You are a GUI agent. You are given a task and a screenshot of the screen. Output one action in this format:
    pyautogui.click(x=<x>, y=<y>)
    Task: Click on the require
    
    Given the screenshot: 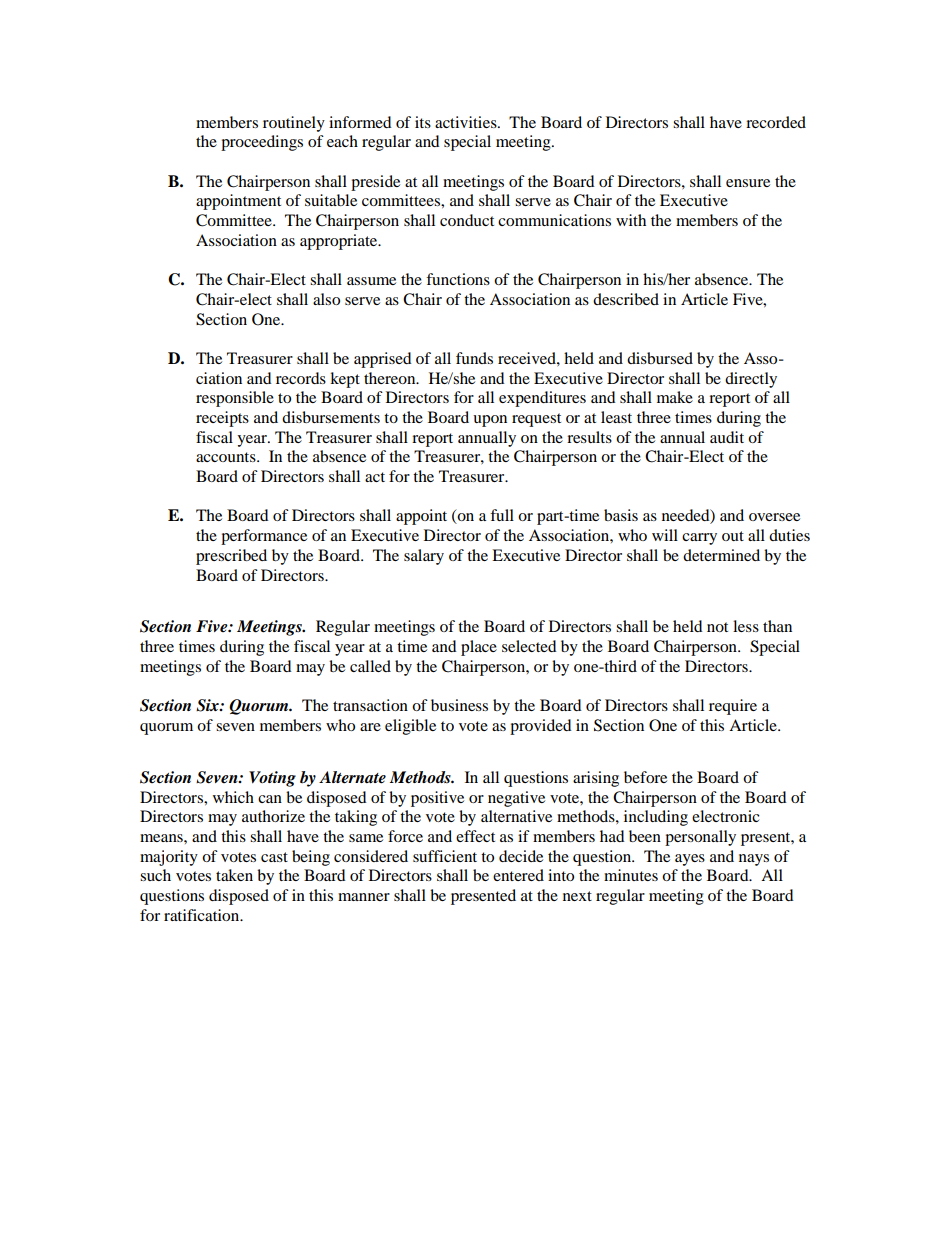 What is the action you would take?
    pyautogui.click(x=733, y=707)
